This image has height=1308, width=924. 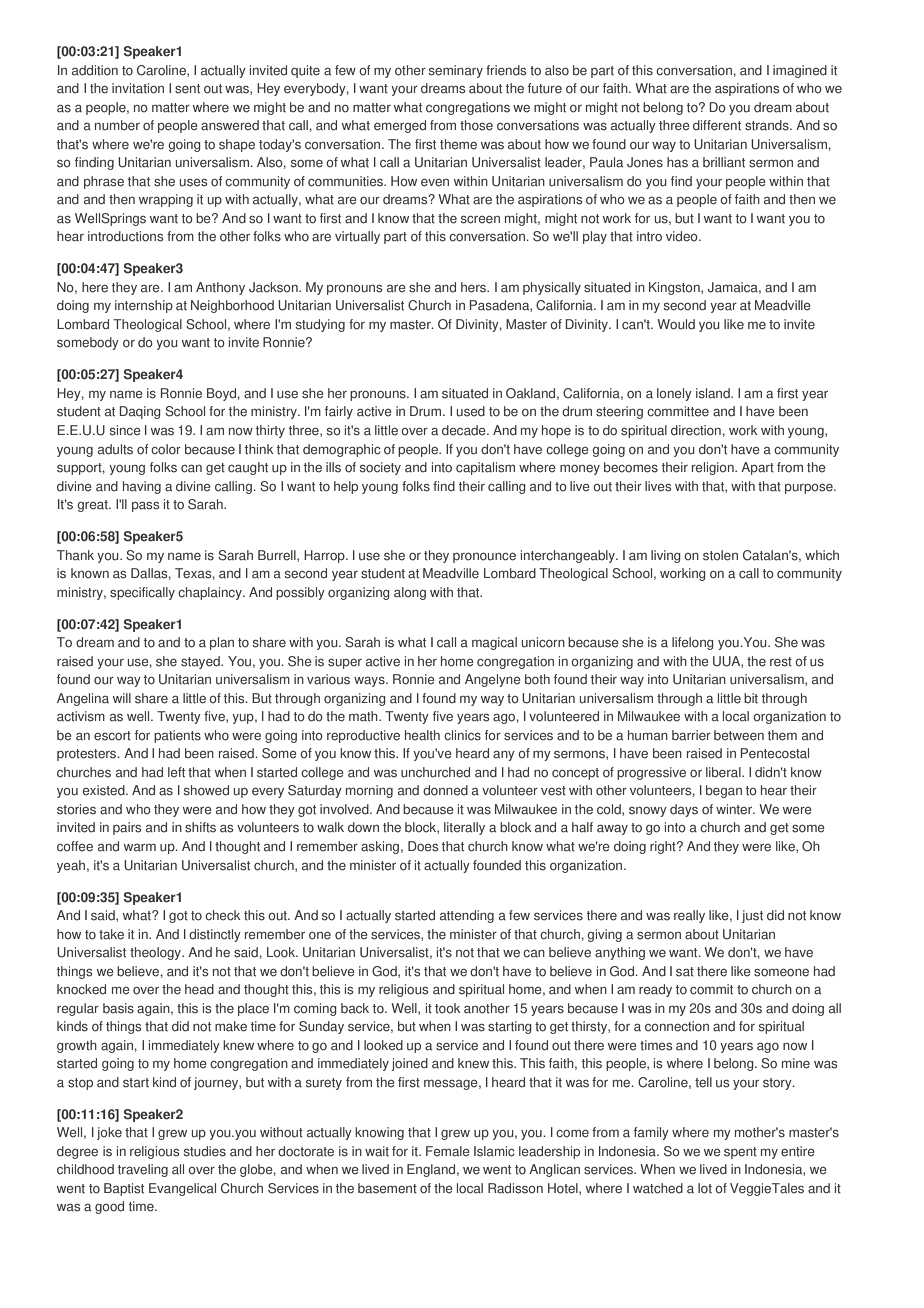 I want to click on sent, so click(x=187, y=89).
